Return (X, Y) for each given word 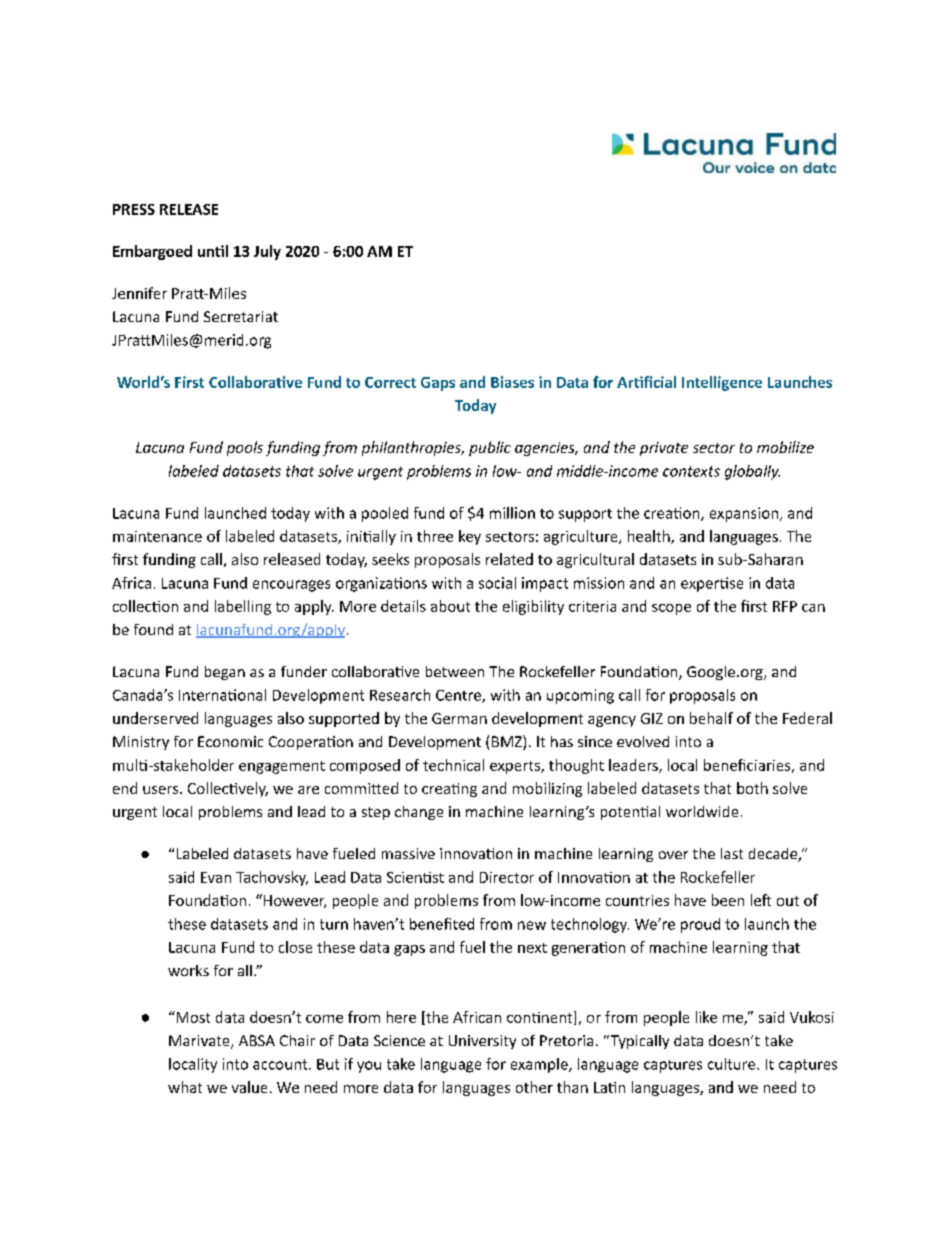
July (267, 252)
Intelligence (722, 383)
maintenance (157, 536)
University (482, 1042)
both (752, 788)
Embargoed (152, 252)
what (185, 1087)
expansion (744, 514)
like (706, 1017)
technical (453, 765)
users (162, 790)
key (470, 537)
